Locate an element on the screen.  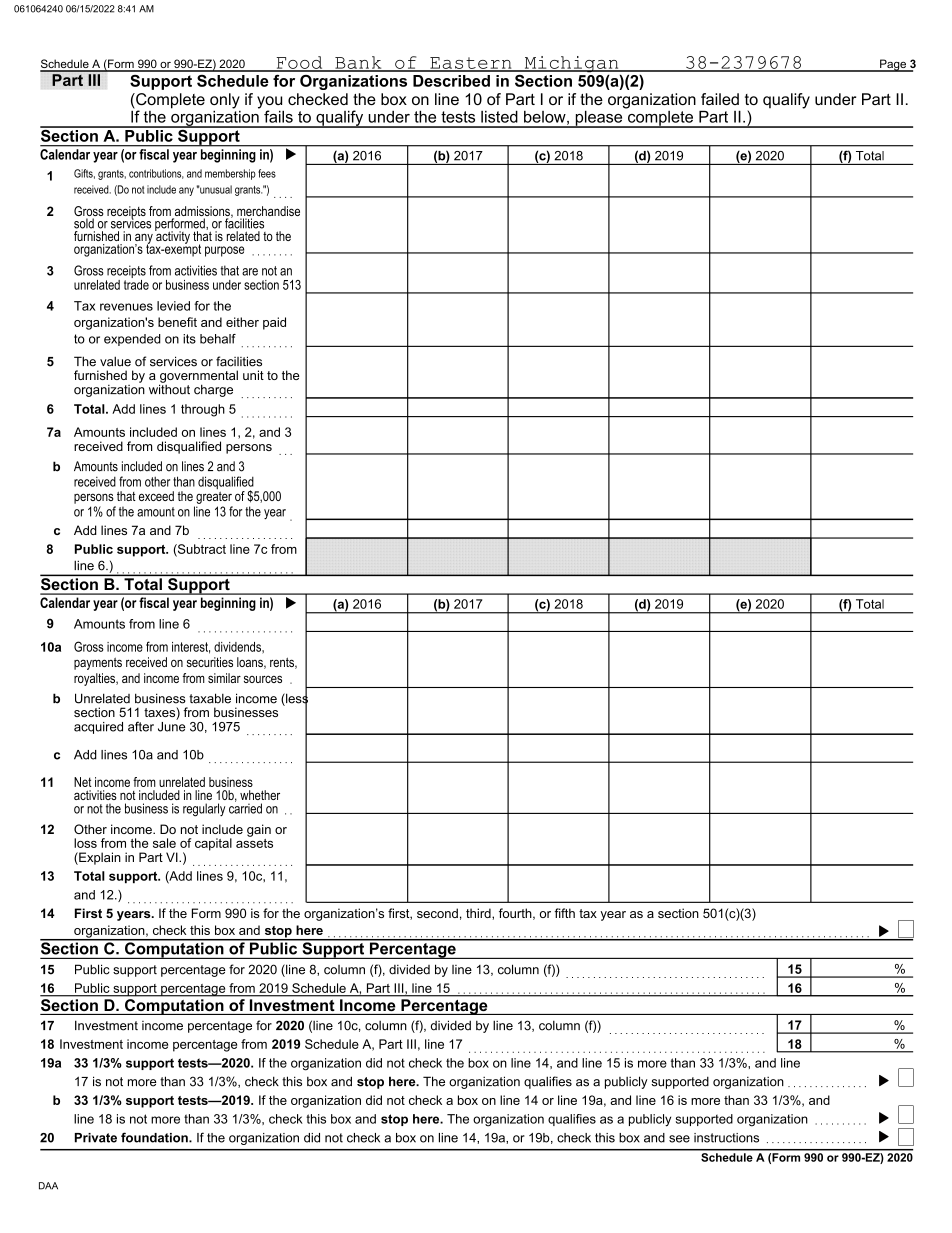
see is located at coordinates (679, 1139).
